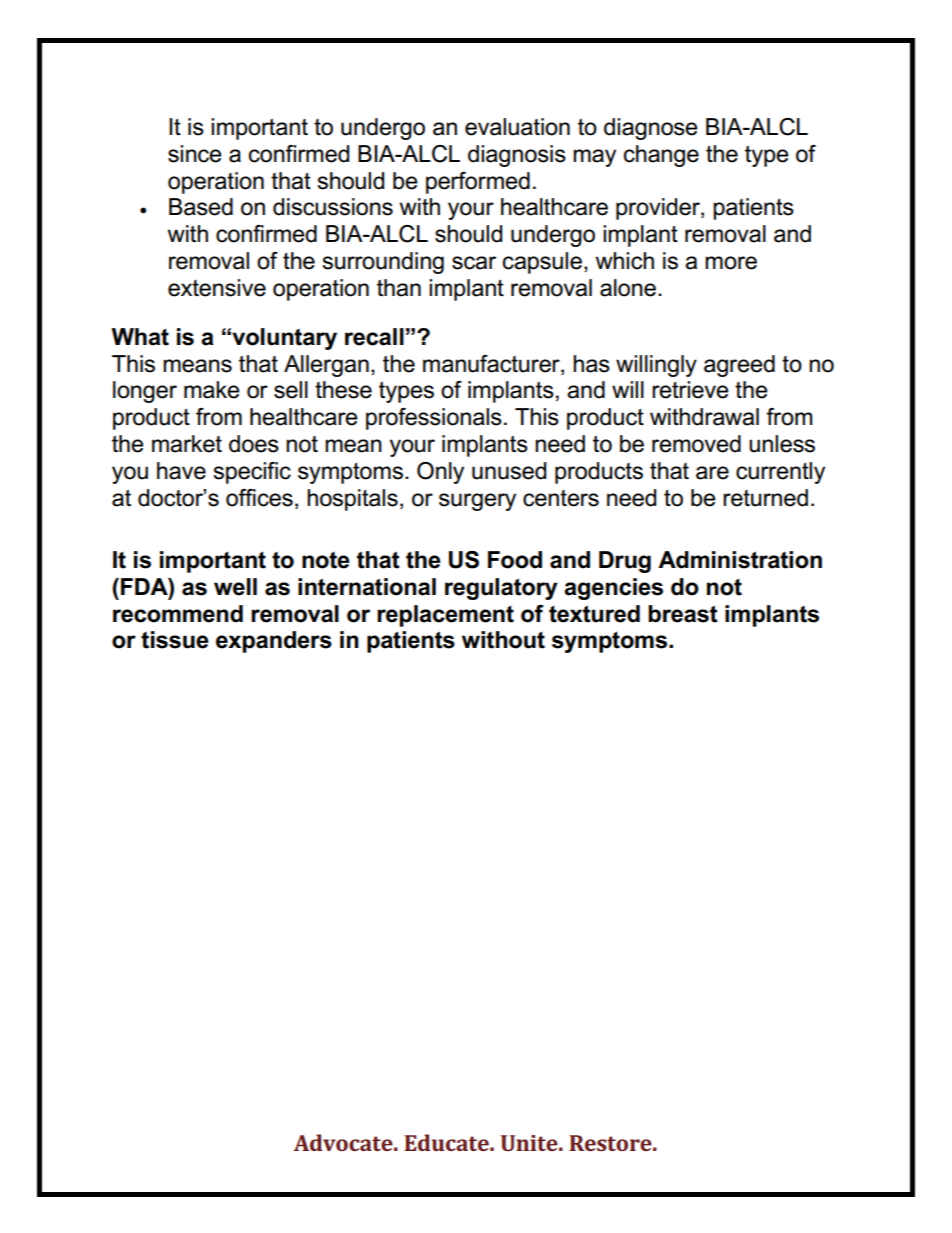  I want to click on breast, so click(683, 614).
